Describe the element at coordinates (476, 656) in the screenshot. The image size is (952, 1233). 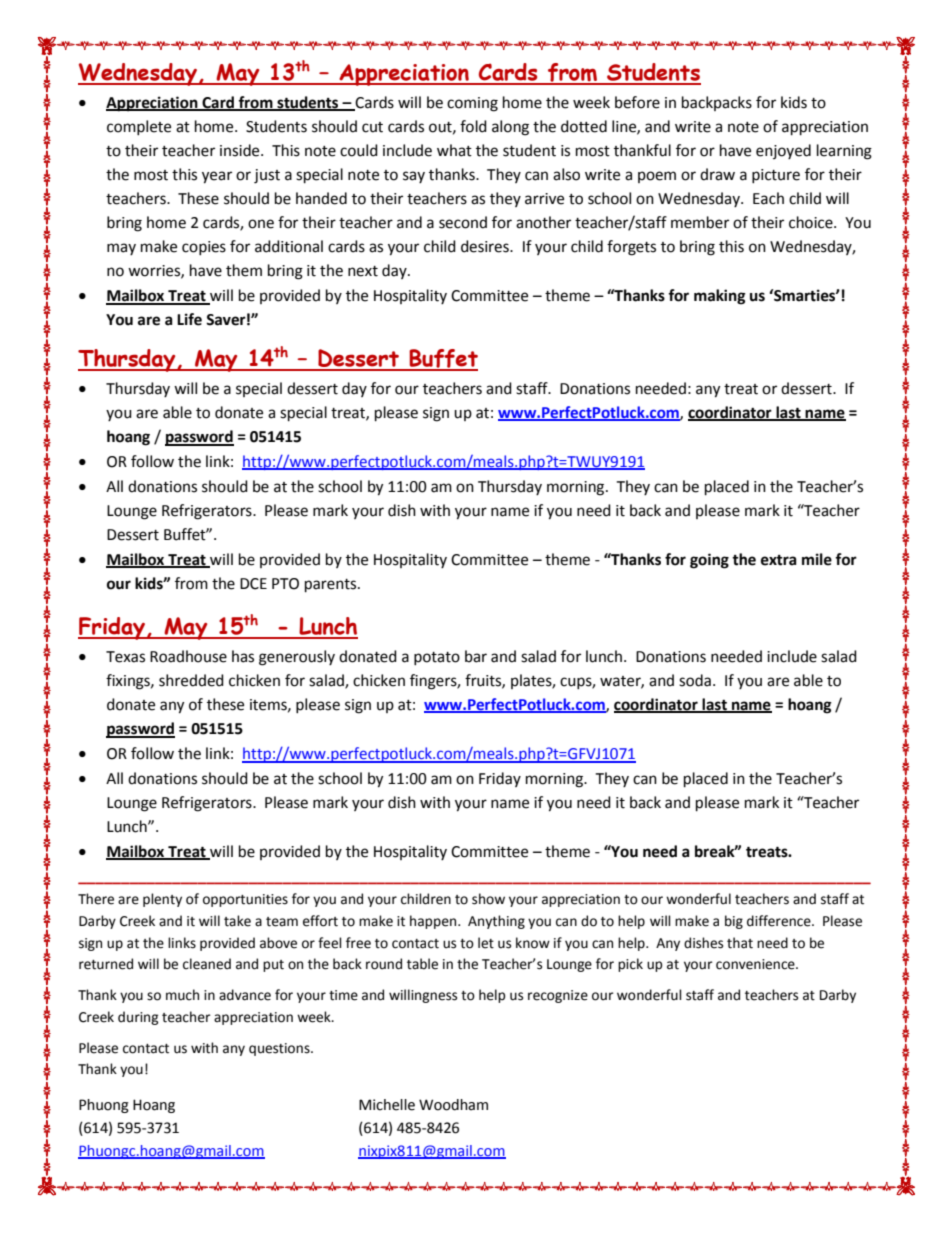
I see `bar` at that location.
